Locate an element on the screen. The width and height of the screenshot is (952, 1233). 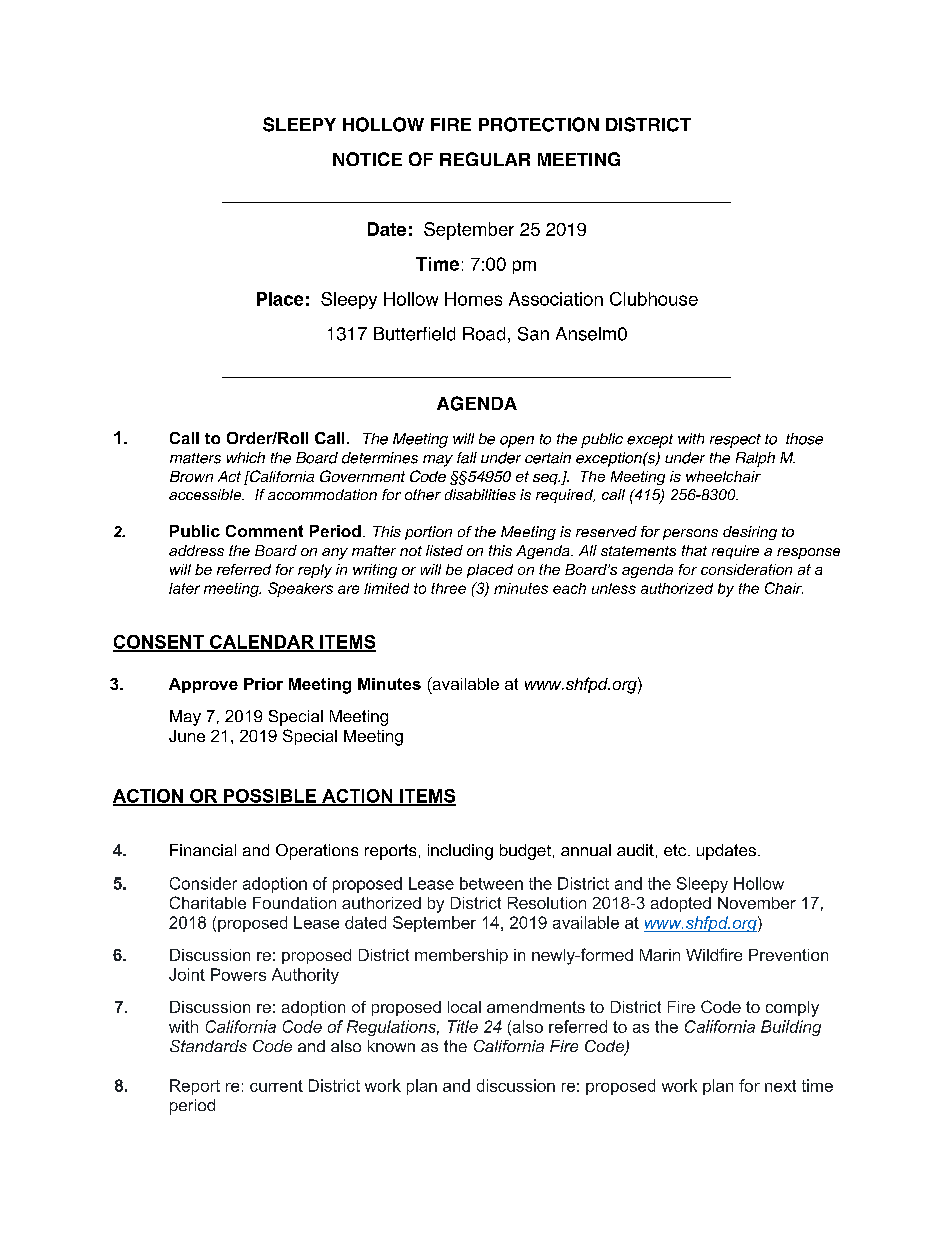
later is located at coordinates (184, 588).
